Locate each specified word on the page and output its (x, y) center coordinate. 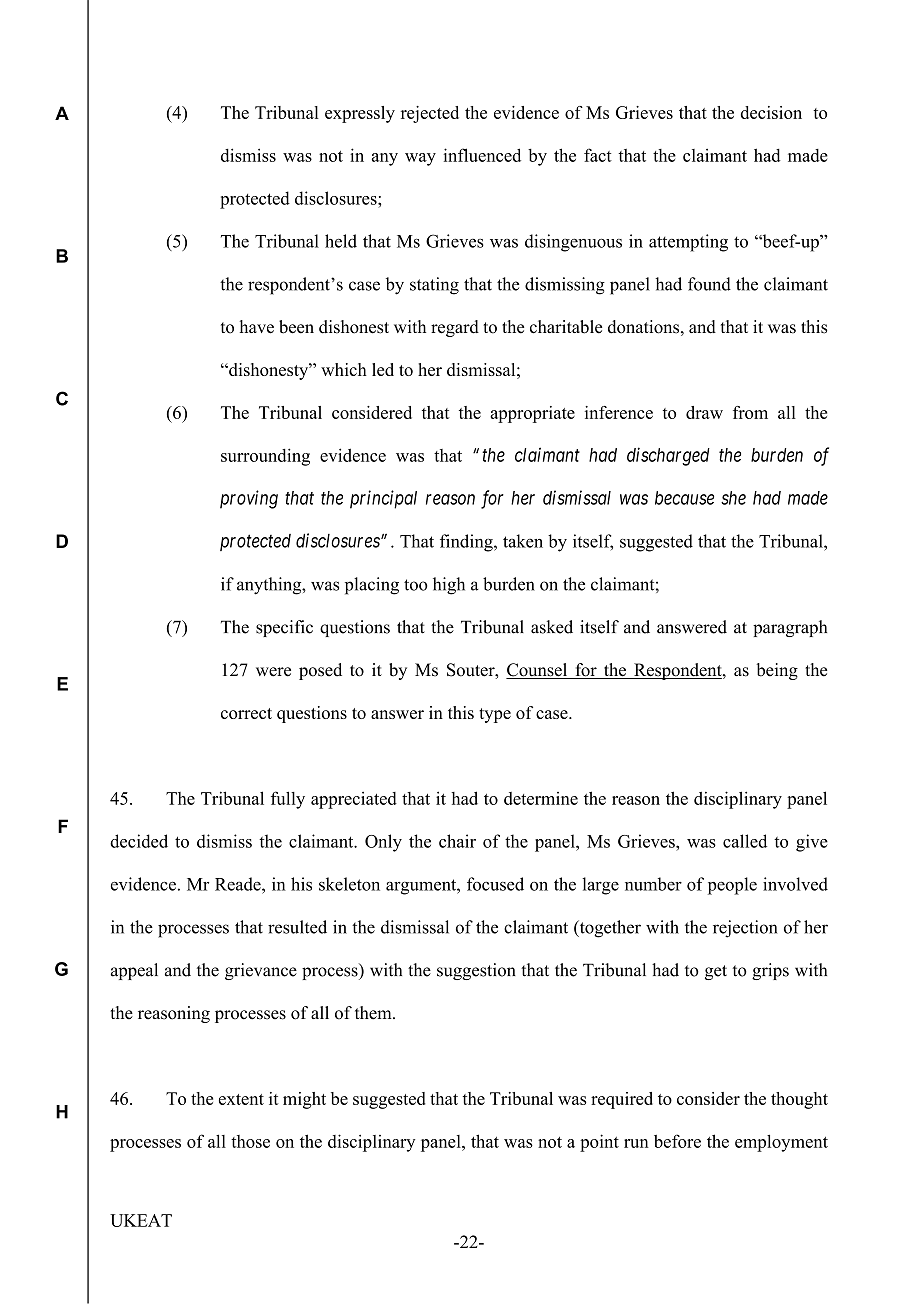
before (677, 1141)
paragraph (790, 628)
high (449, 586)
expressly (360, 114)
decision (771, 112)
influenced (482, 155)
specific (284, 628)
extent (241, 1099)
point (599, 1143)
